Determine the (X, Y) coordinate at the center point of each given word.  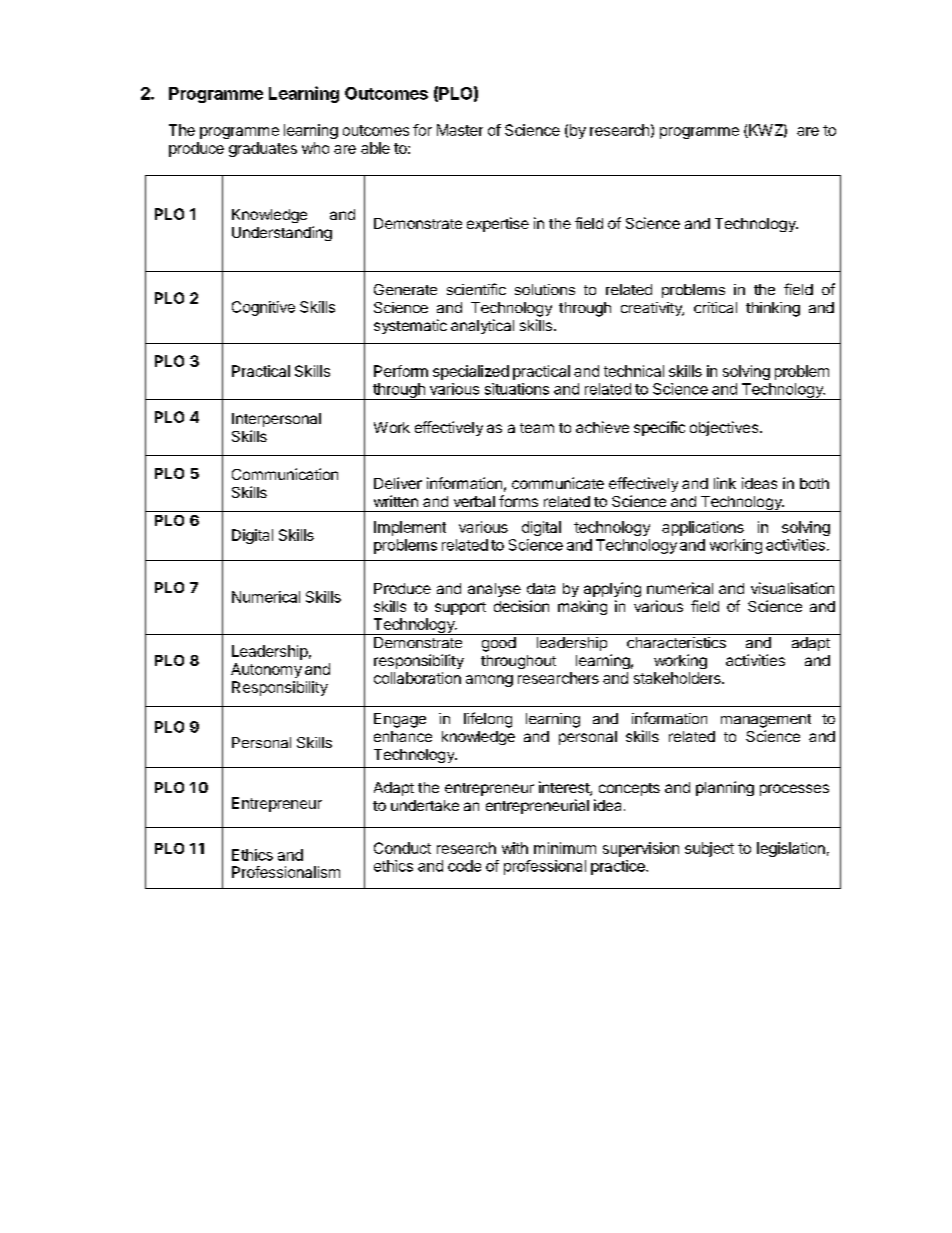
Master (460, 130)
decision (521, 606)
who (315, 148)
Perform (401, 371)
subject (709, 849)
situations (517, 389)
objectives (725, 428)
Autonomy (266, 670)
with (515, 848)
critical (715, 307)
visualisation (792, 588)
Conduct (402, 848)
